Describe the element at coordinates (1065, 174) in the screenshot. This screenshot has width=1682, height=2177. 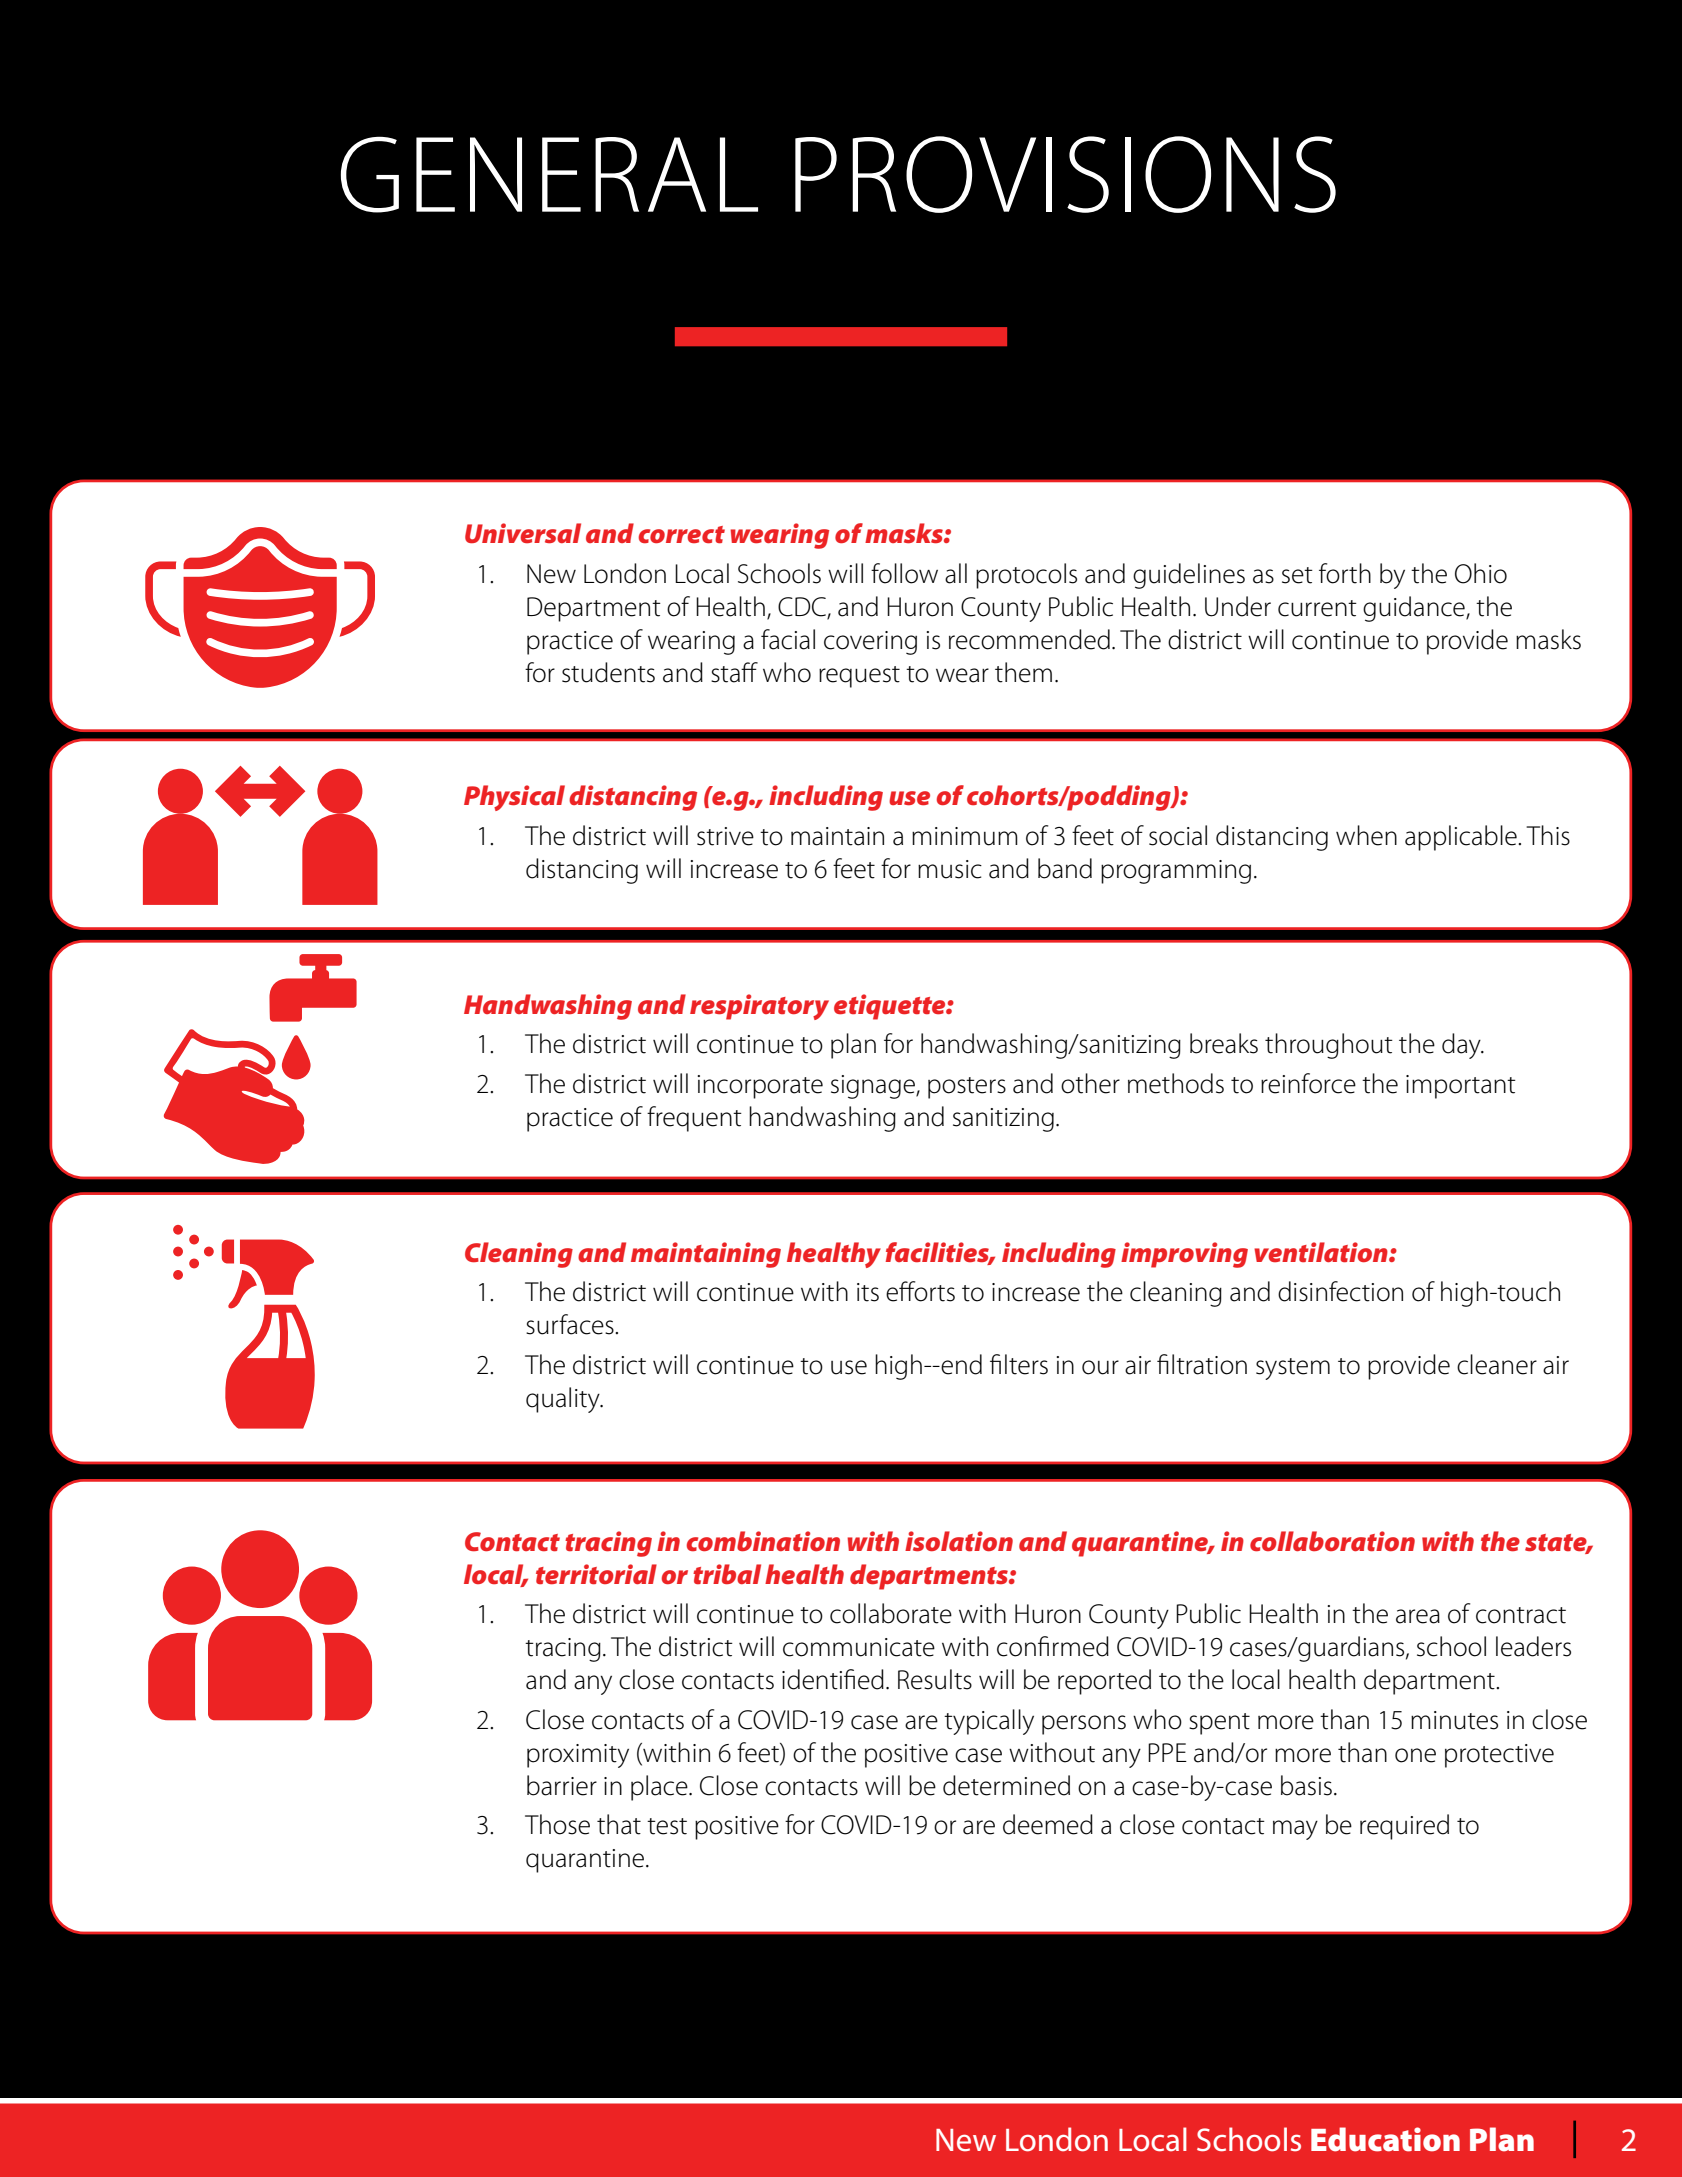
I see `PROVISIONS` at that location.
